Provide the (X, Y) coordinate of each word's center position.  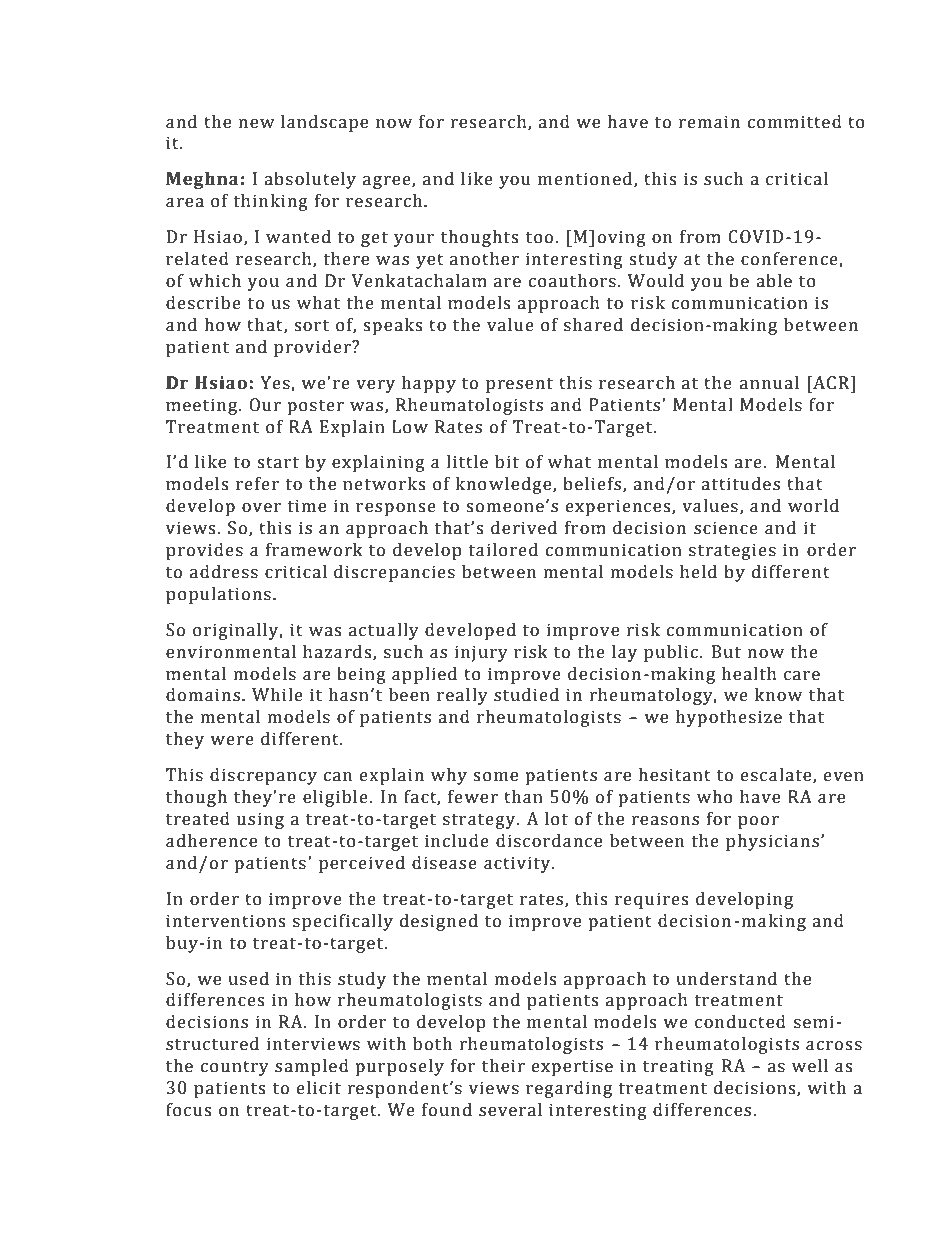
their (503, 1066)
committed (795, 122)
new (257, 124)
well (810, 1066)
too (539, 238)
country (235, 1068)
